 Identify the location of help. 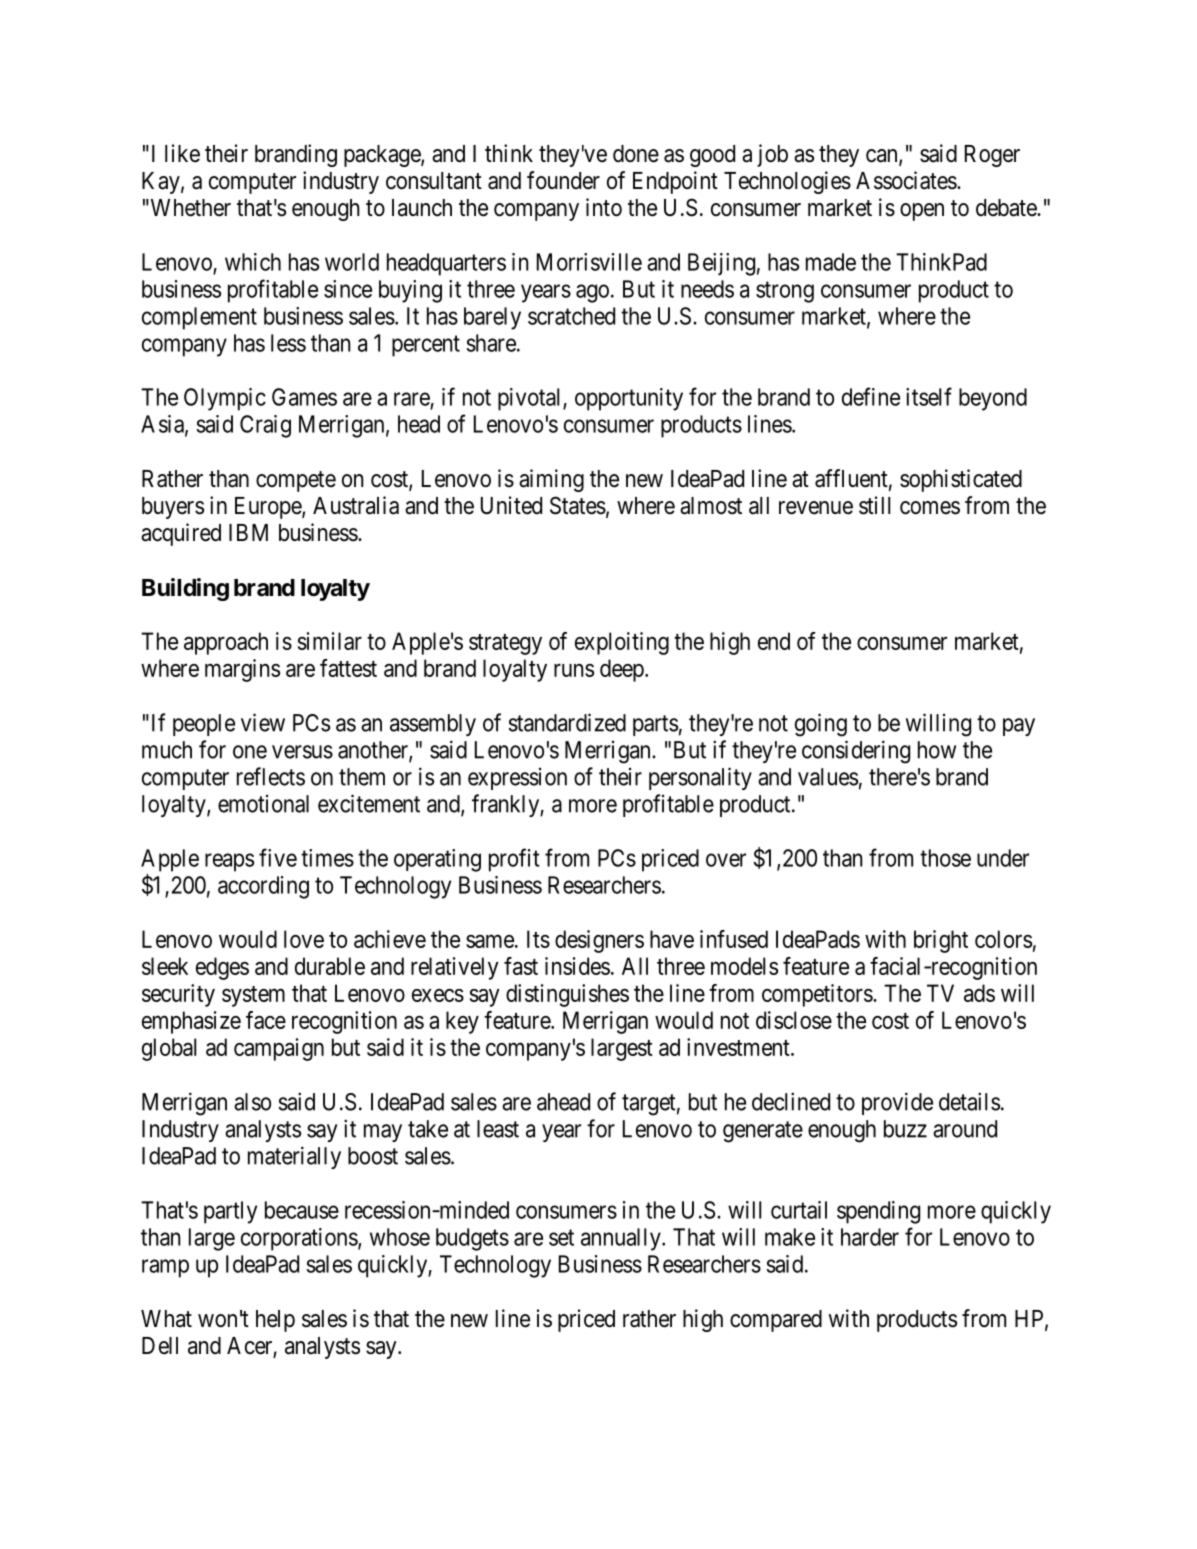
(275, 1321).
